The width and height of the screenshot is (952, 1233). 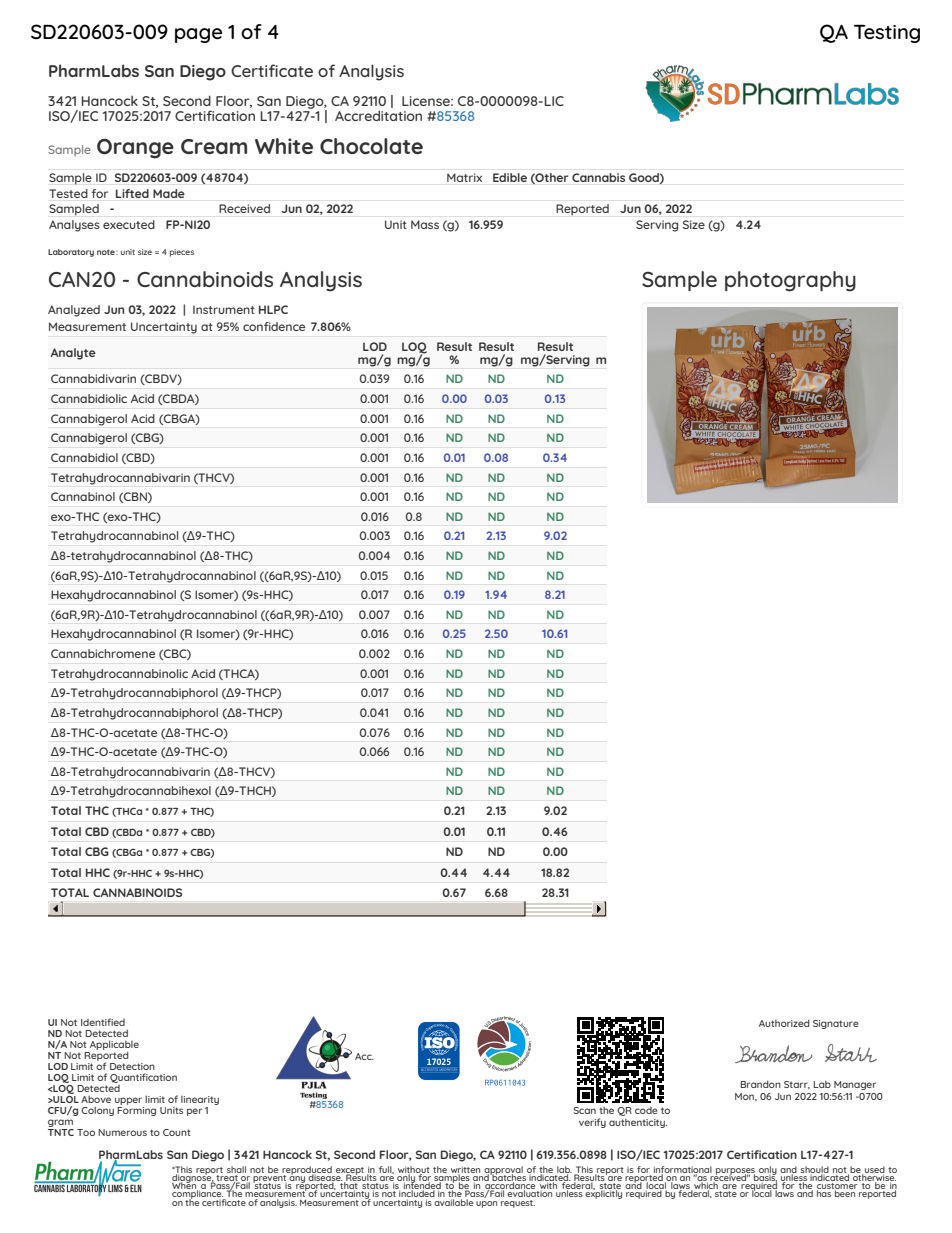 What do you see at coordinates (784, 1023) in the screenshot?
I see `Authorized` at bounding box center [784, 1023].
